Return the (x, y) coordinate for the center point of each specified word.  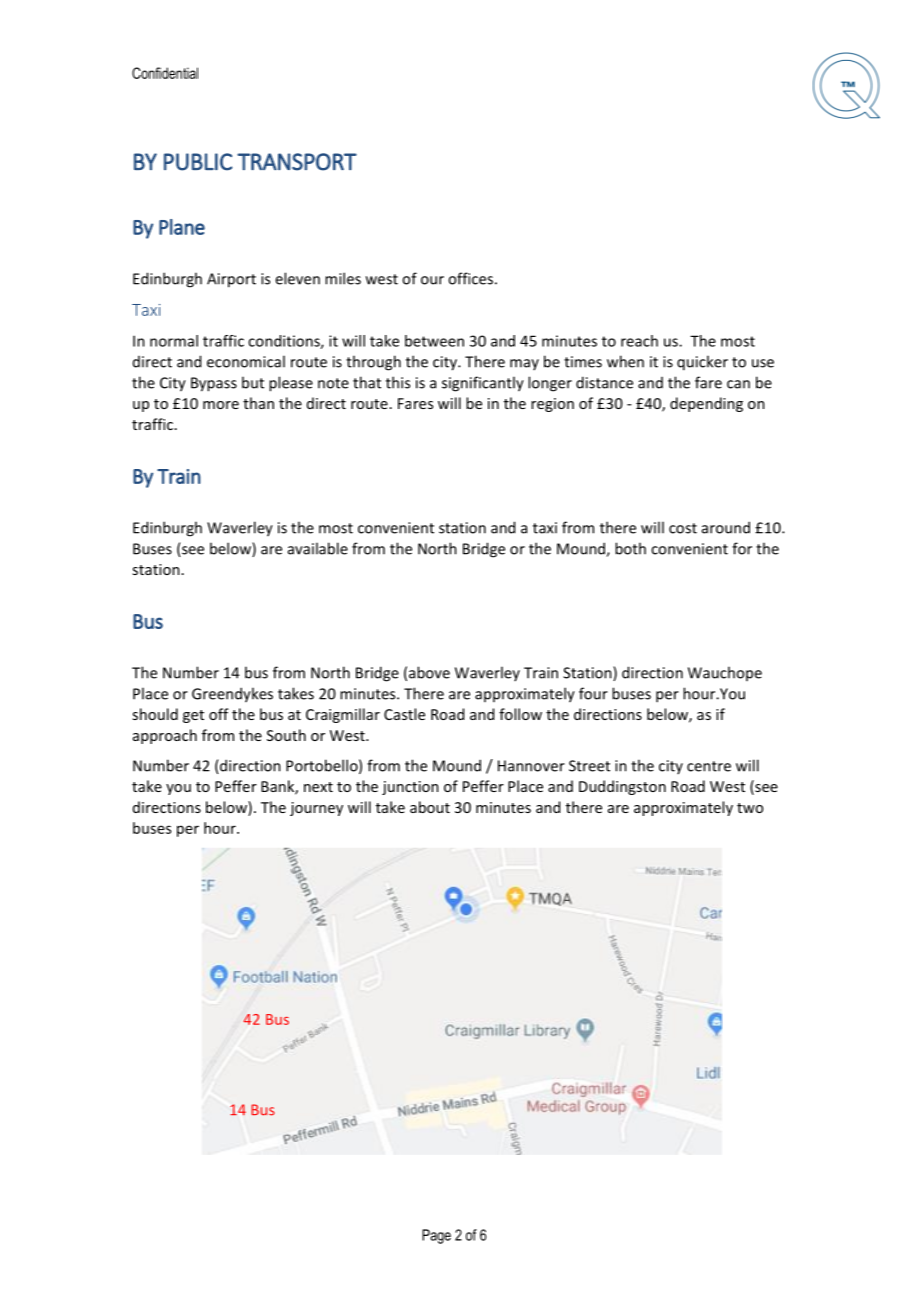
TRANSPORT (297, 162)
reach (639, 341)
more (221, 405)
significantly (483, 384)
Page (436, 1236)
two (750, 808)
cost (683, 528)
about (430, 807)
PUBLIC (198, 162)
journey (316, 809)
